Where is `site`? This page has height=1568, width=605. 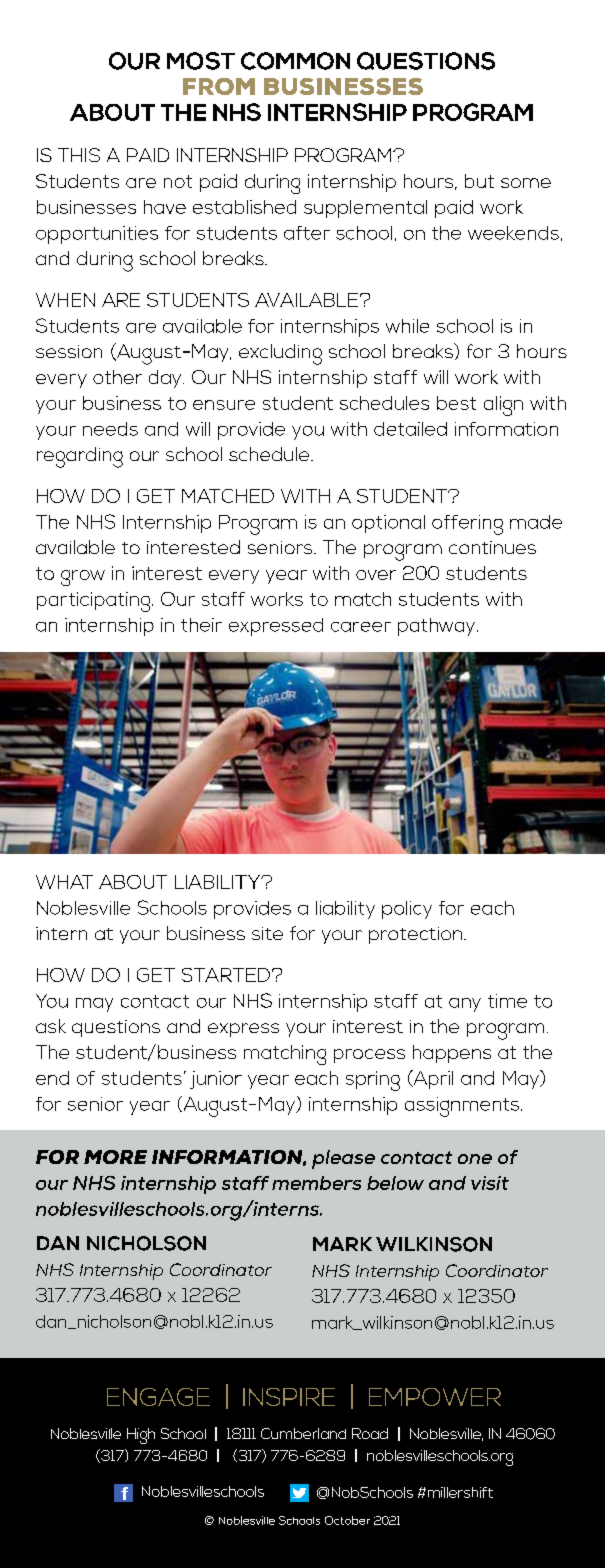 site is located at coordinates (267, 933).
